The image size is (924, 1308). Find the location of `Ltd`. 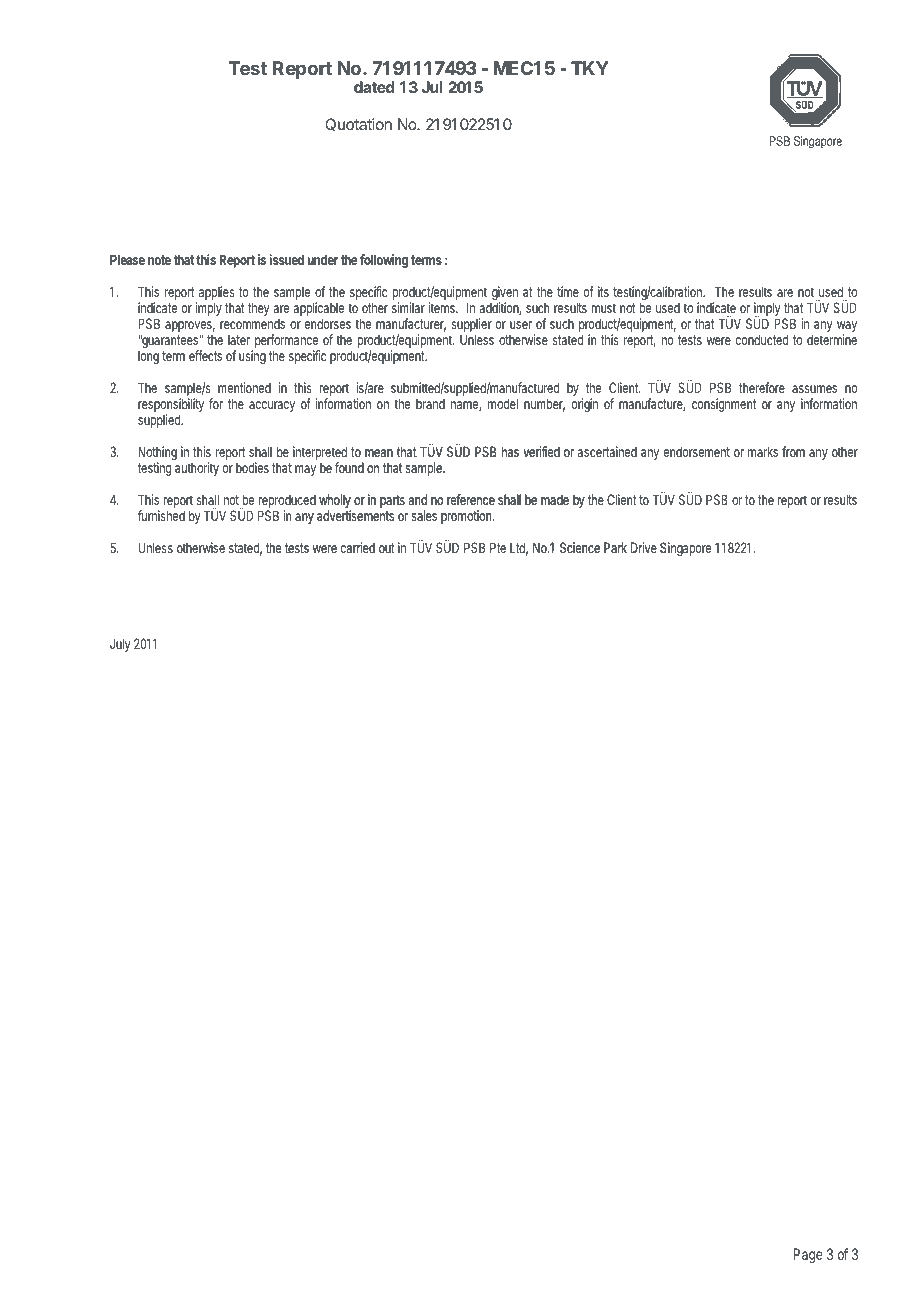

Ltd is located at coordinates (519, 549).
